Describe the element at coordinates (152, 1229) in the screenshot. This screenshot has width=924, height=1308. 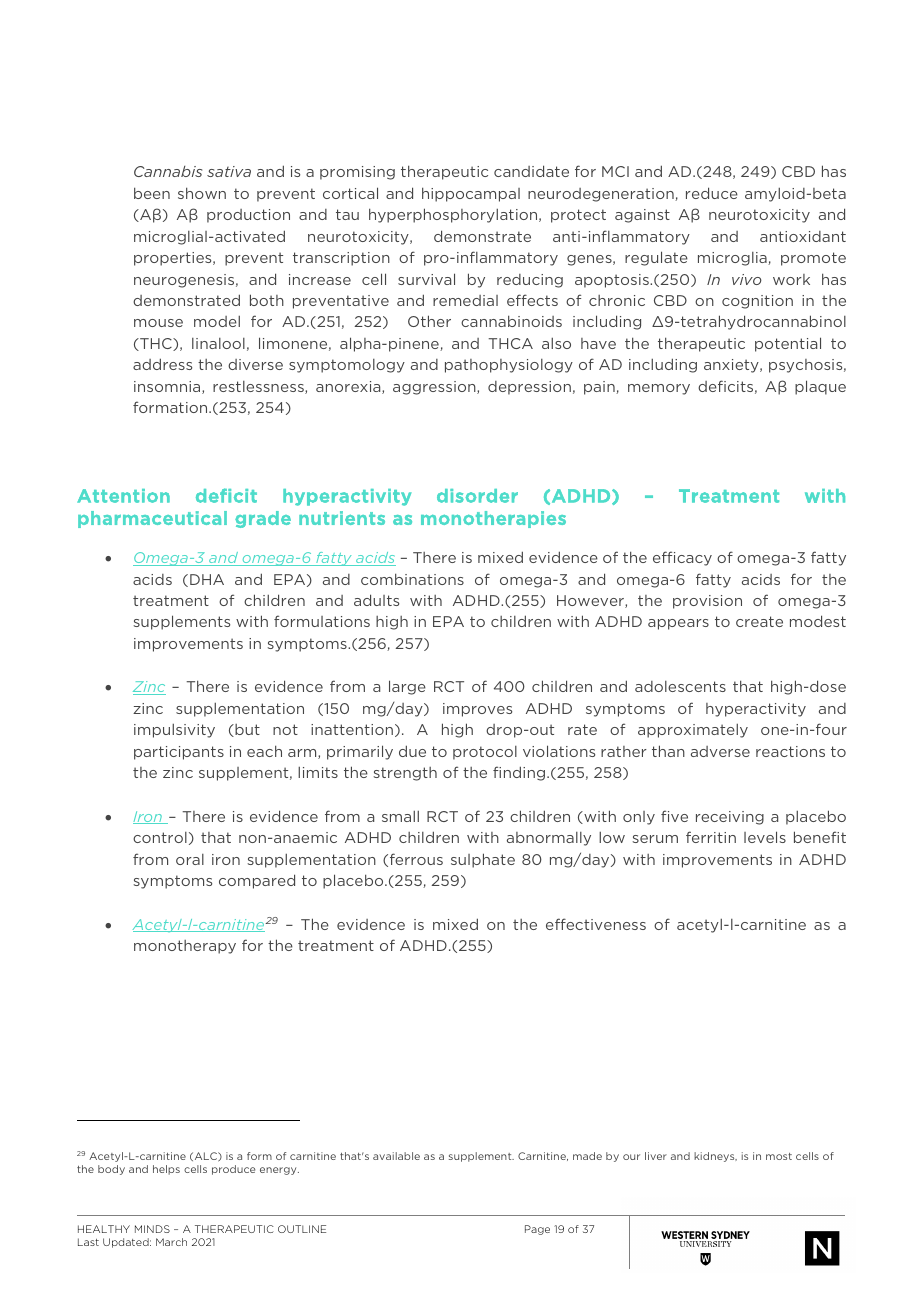
I see `MINDS` at that location.
